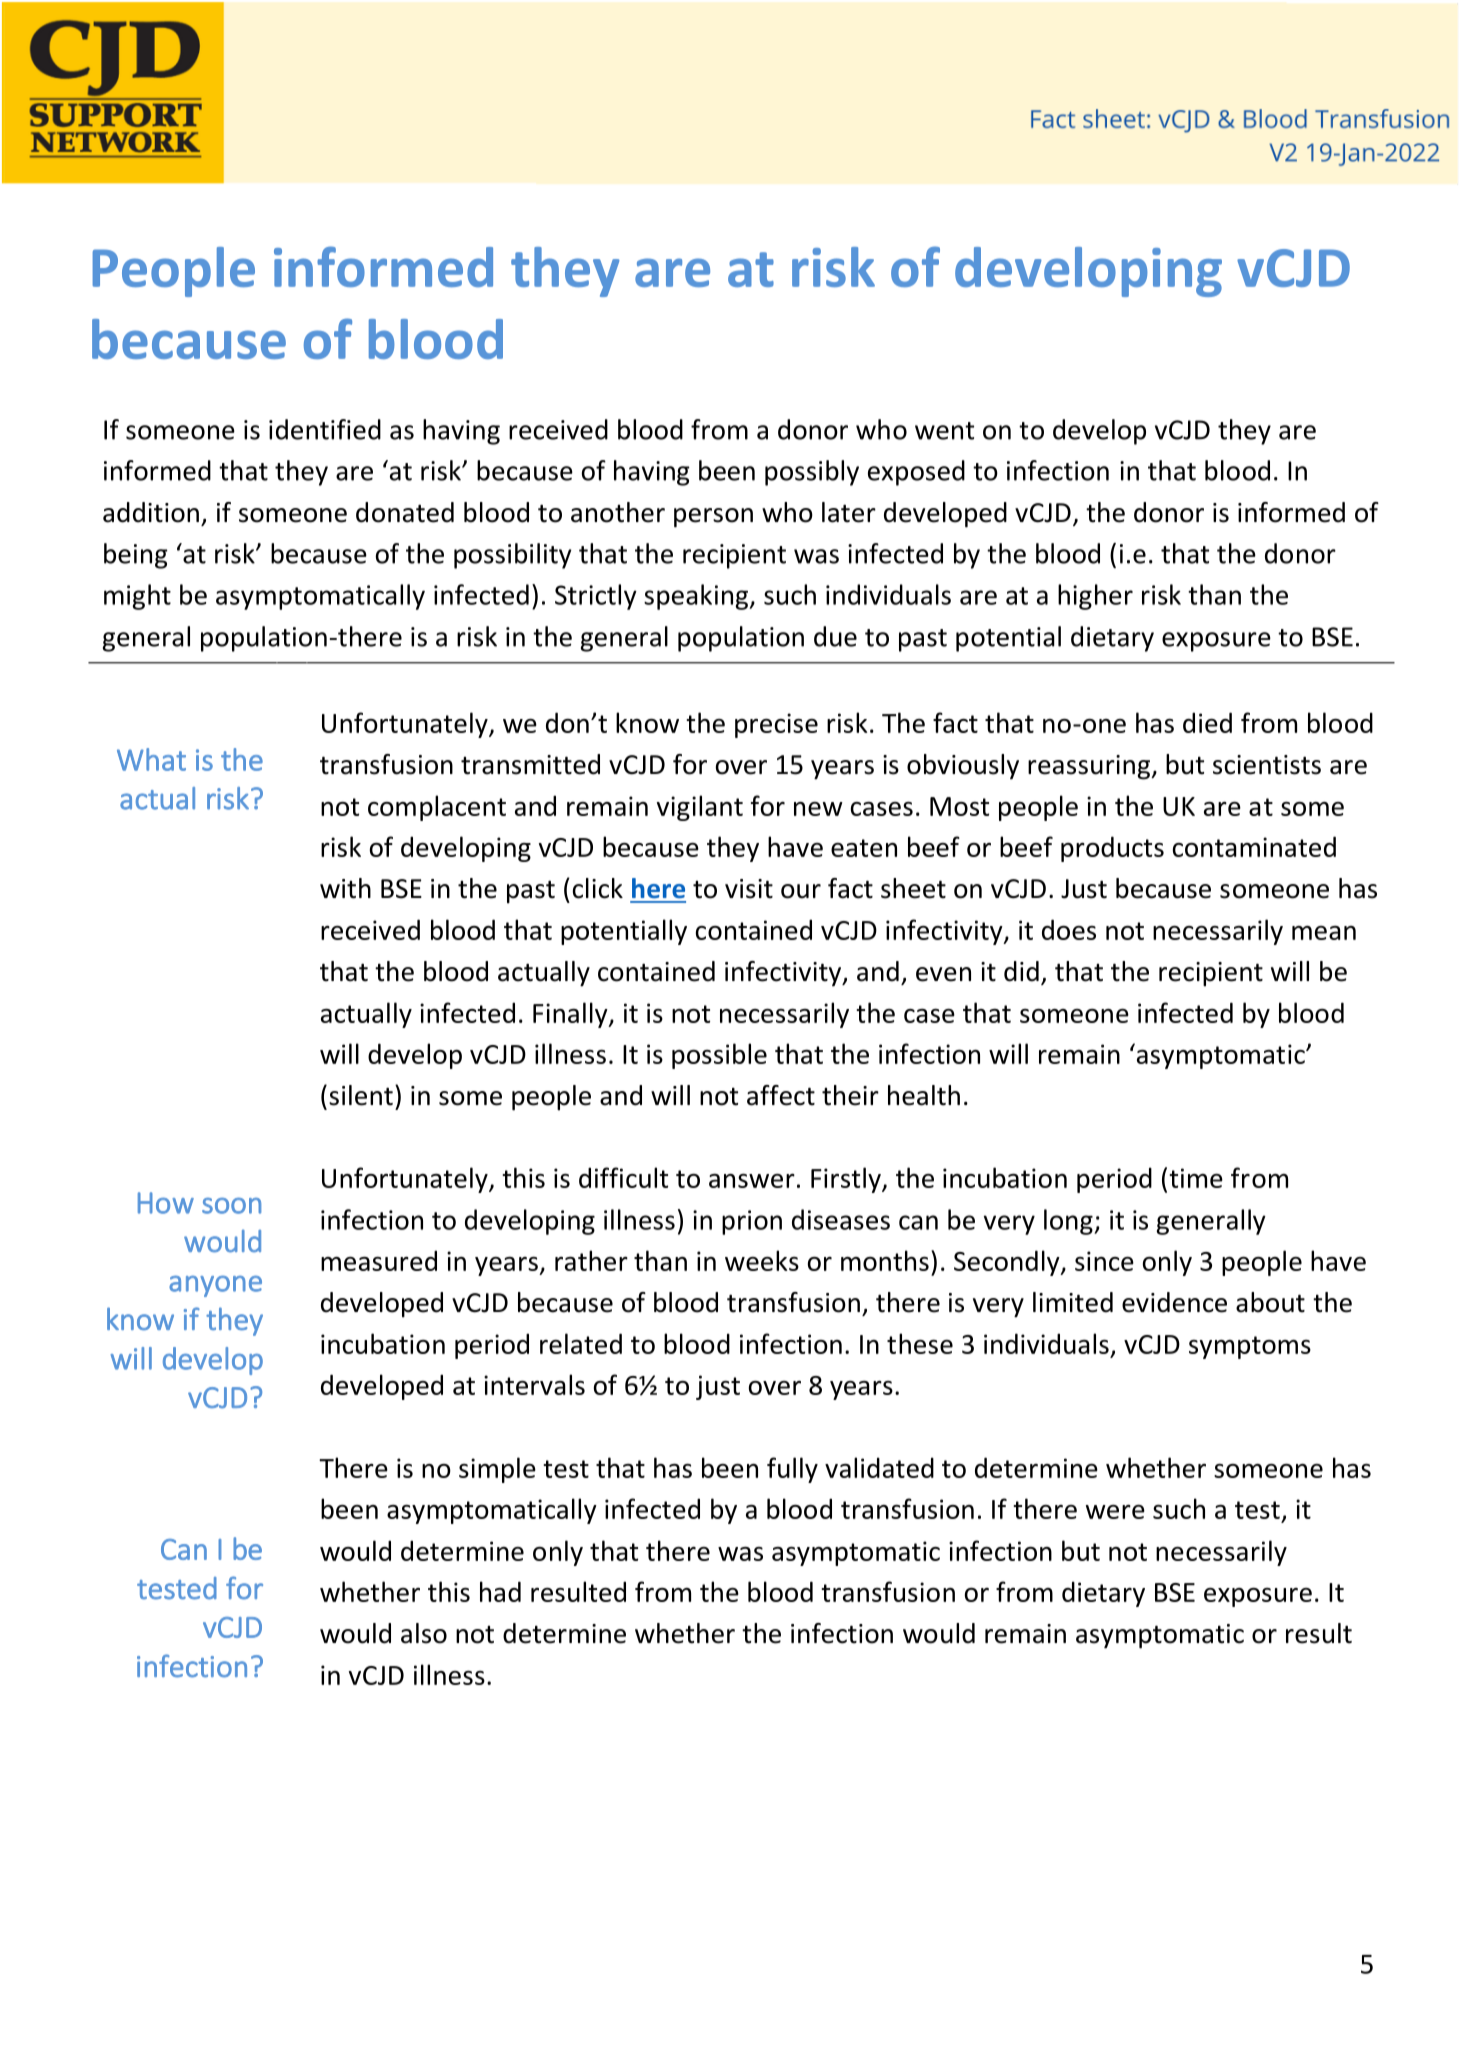  Describe the element at coordinates (1021, 971) in the image. I see `did` at that location.
